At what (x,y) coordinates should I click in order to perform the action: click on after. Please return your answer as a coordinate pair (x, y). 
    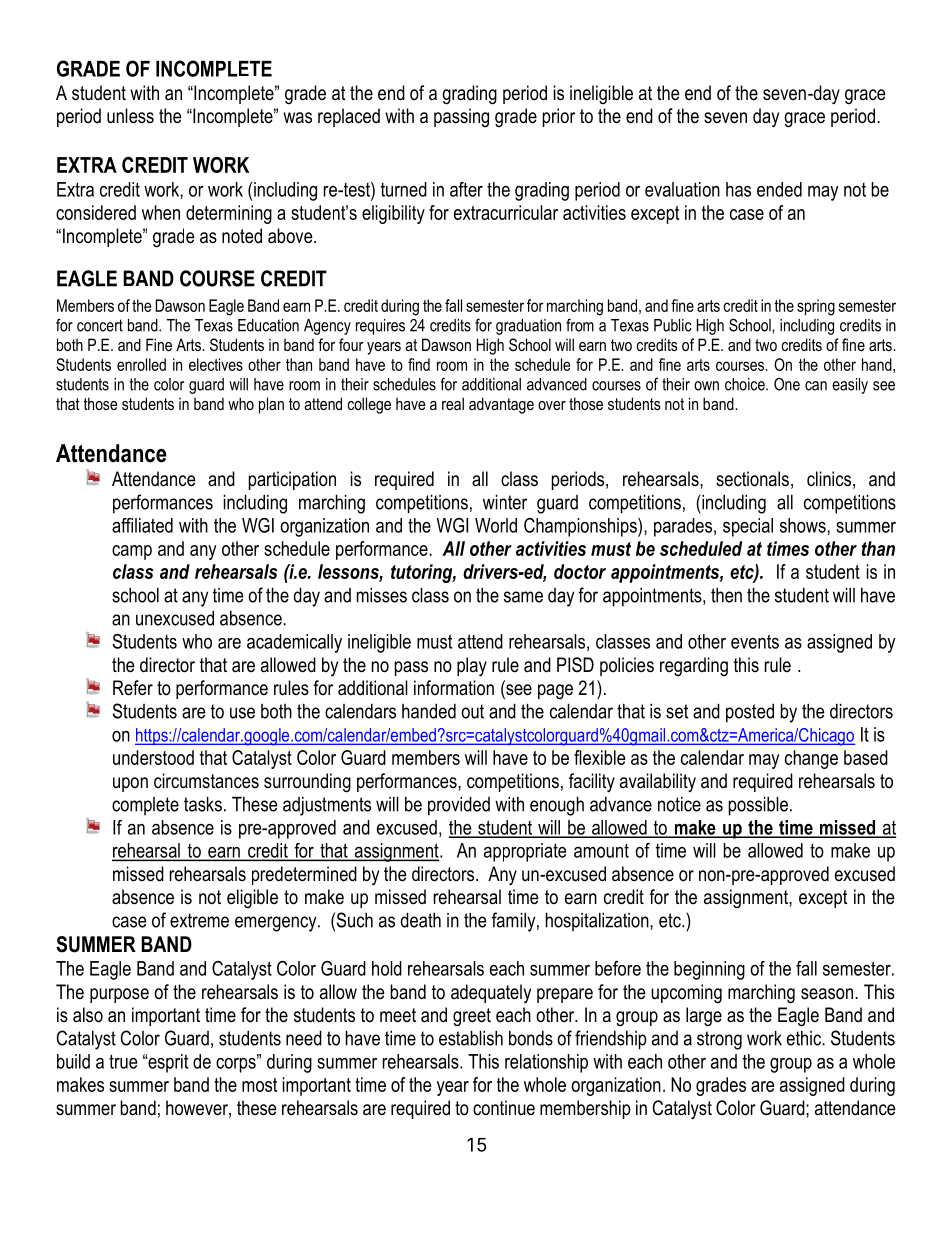
    Looking at the image, I should click on (466, 189).
